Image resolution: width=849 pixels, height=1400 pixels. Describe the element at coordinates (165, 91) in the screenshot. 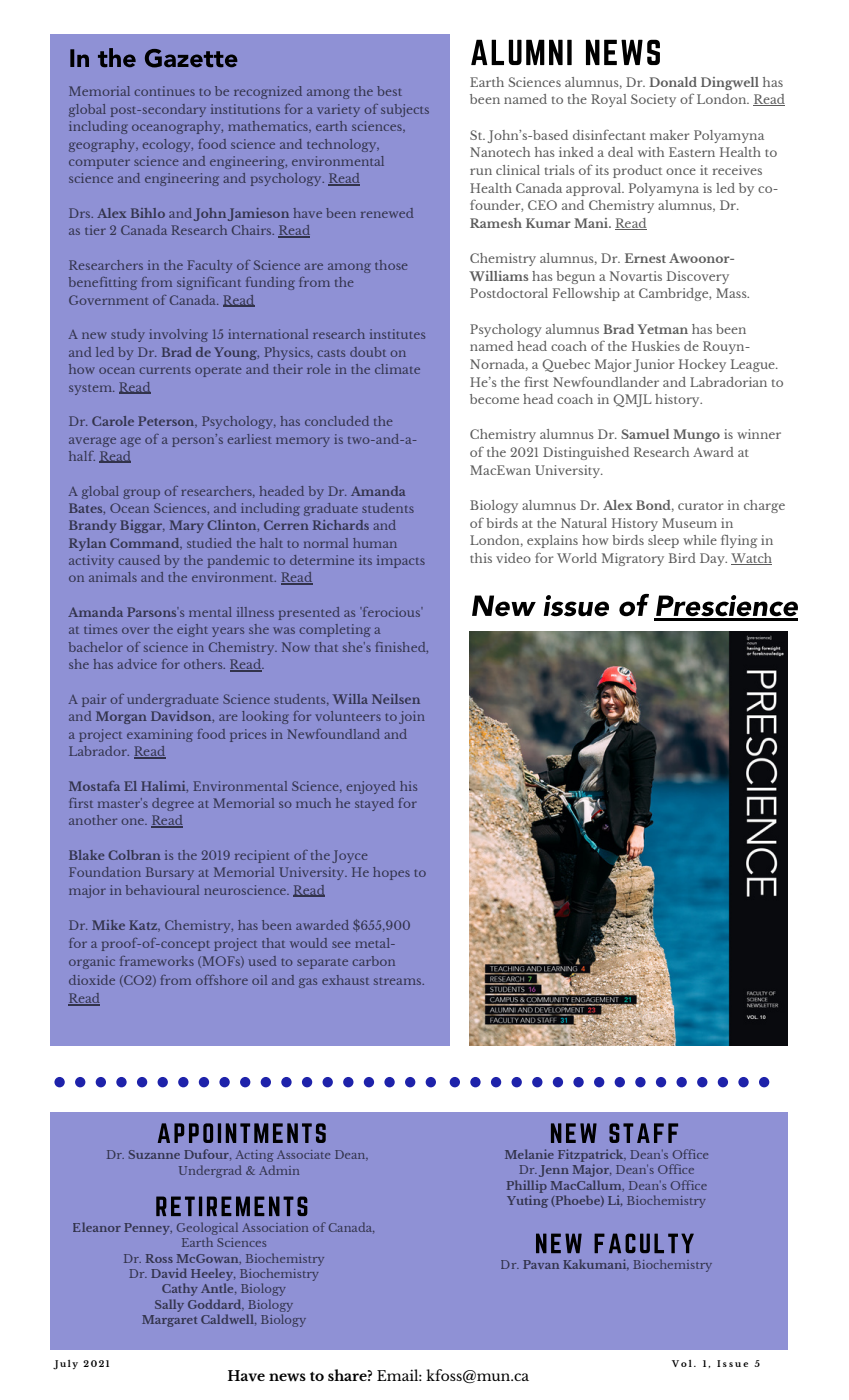

I see `continues` at that location.
